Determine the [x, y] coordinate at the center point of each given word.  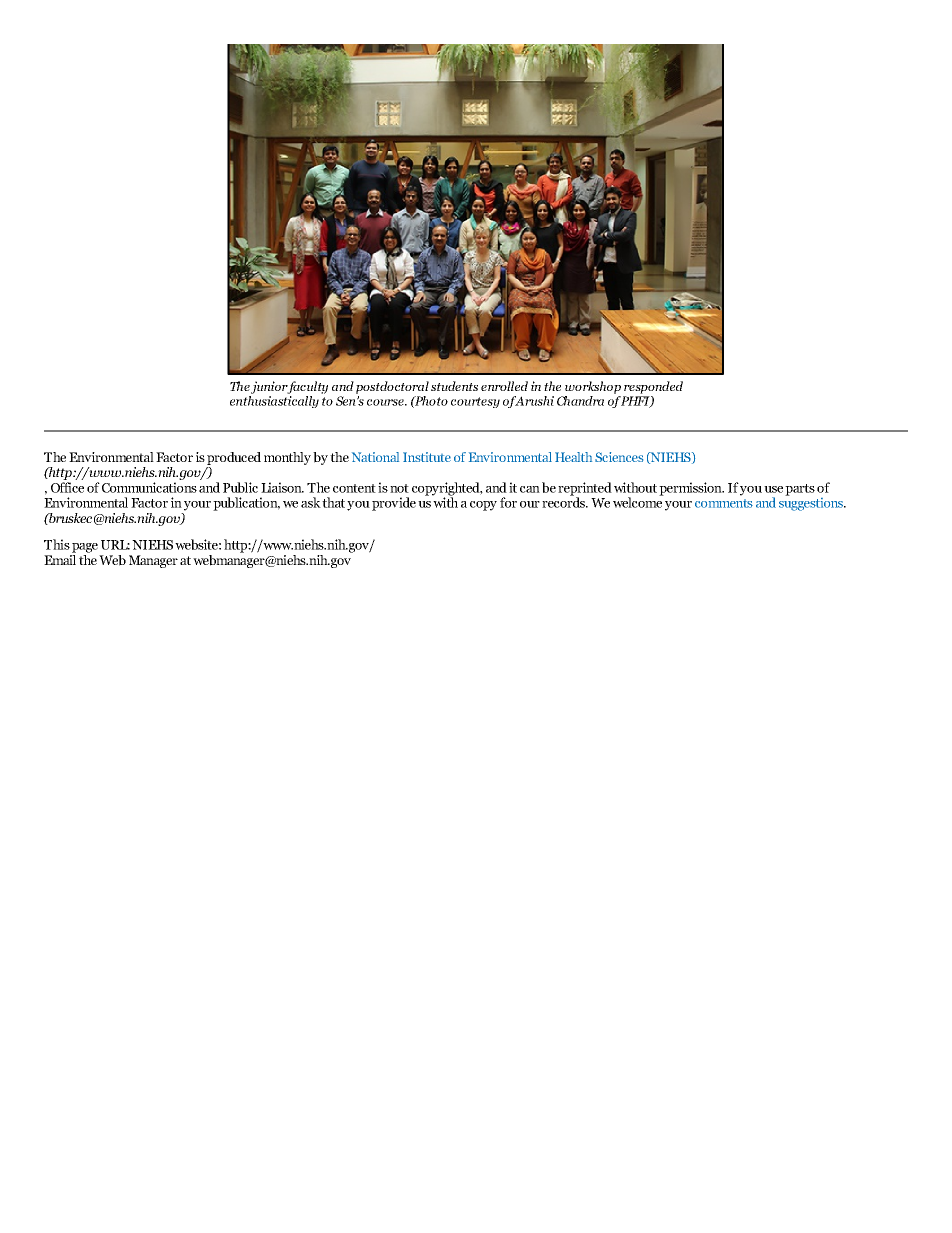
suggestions [812, 503]
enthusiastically [274, 400]
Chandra [580, 401]
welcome [638, 501]
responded [653, 387]
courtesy [475, 402]
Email [60, 558]
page [85, 548]
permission [691, 489]
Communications [149, 487]
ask [311, 502]
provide [394, 504]
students [454, 386]
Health [573, 457]
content [354, 488]
